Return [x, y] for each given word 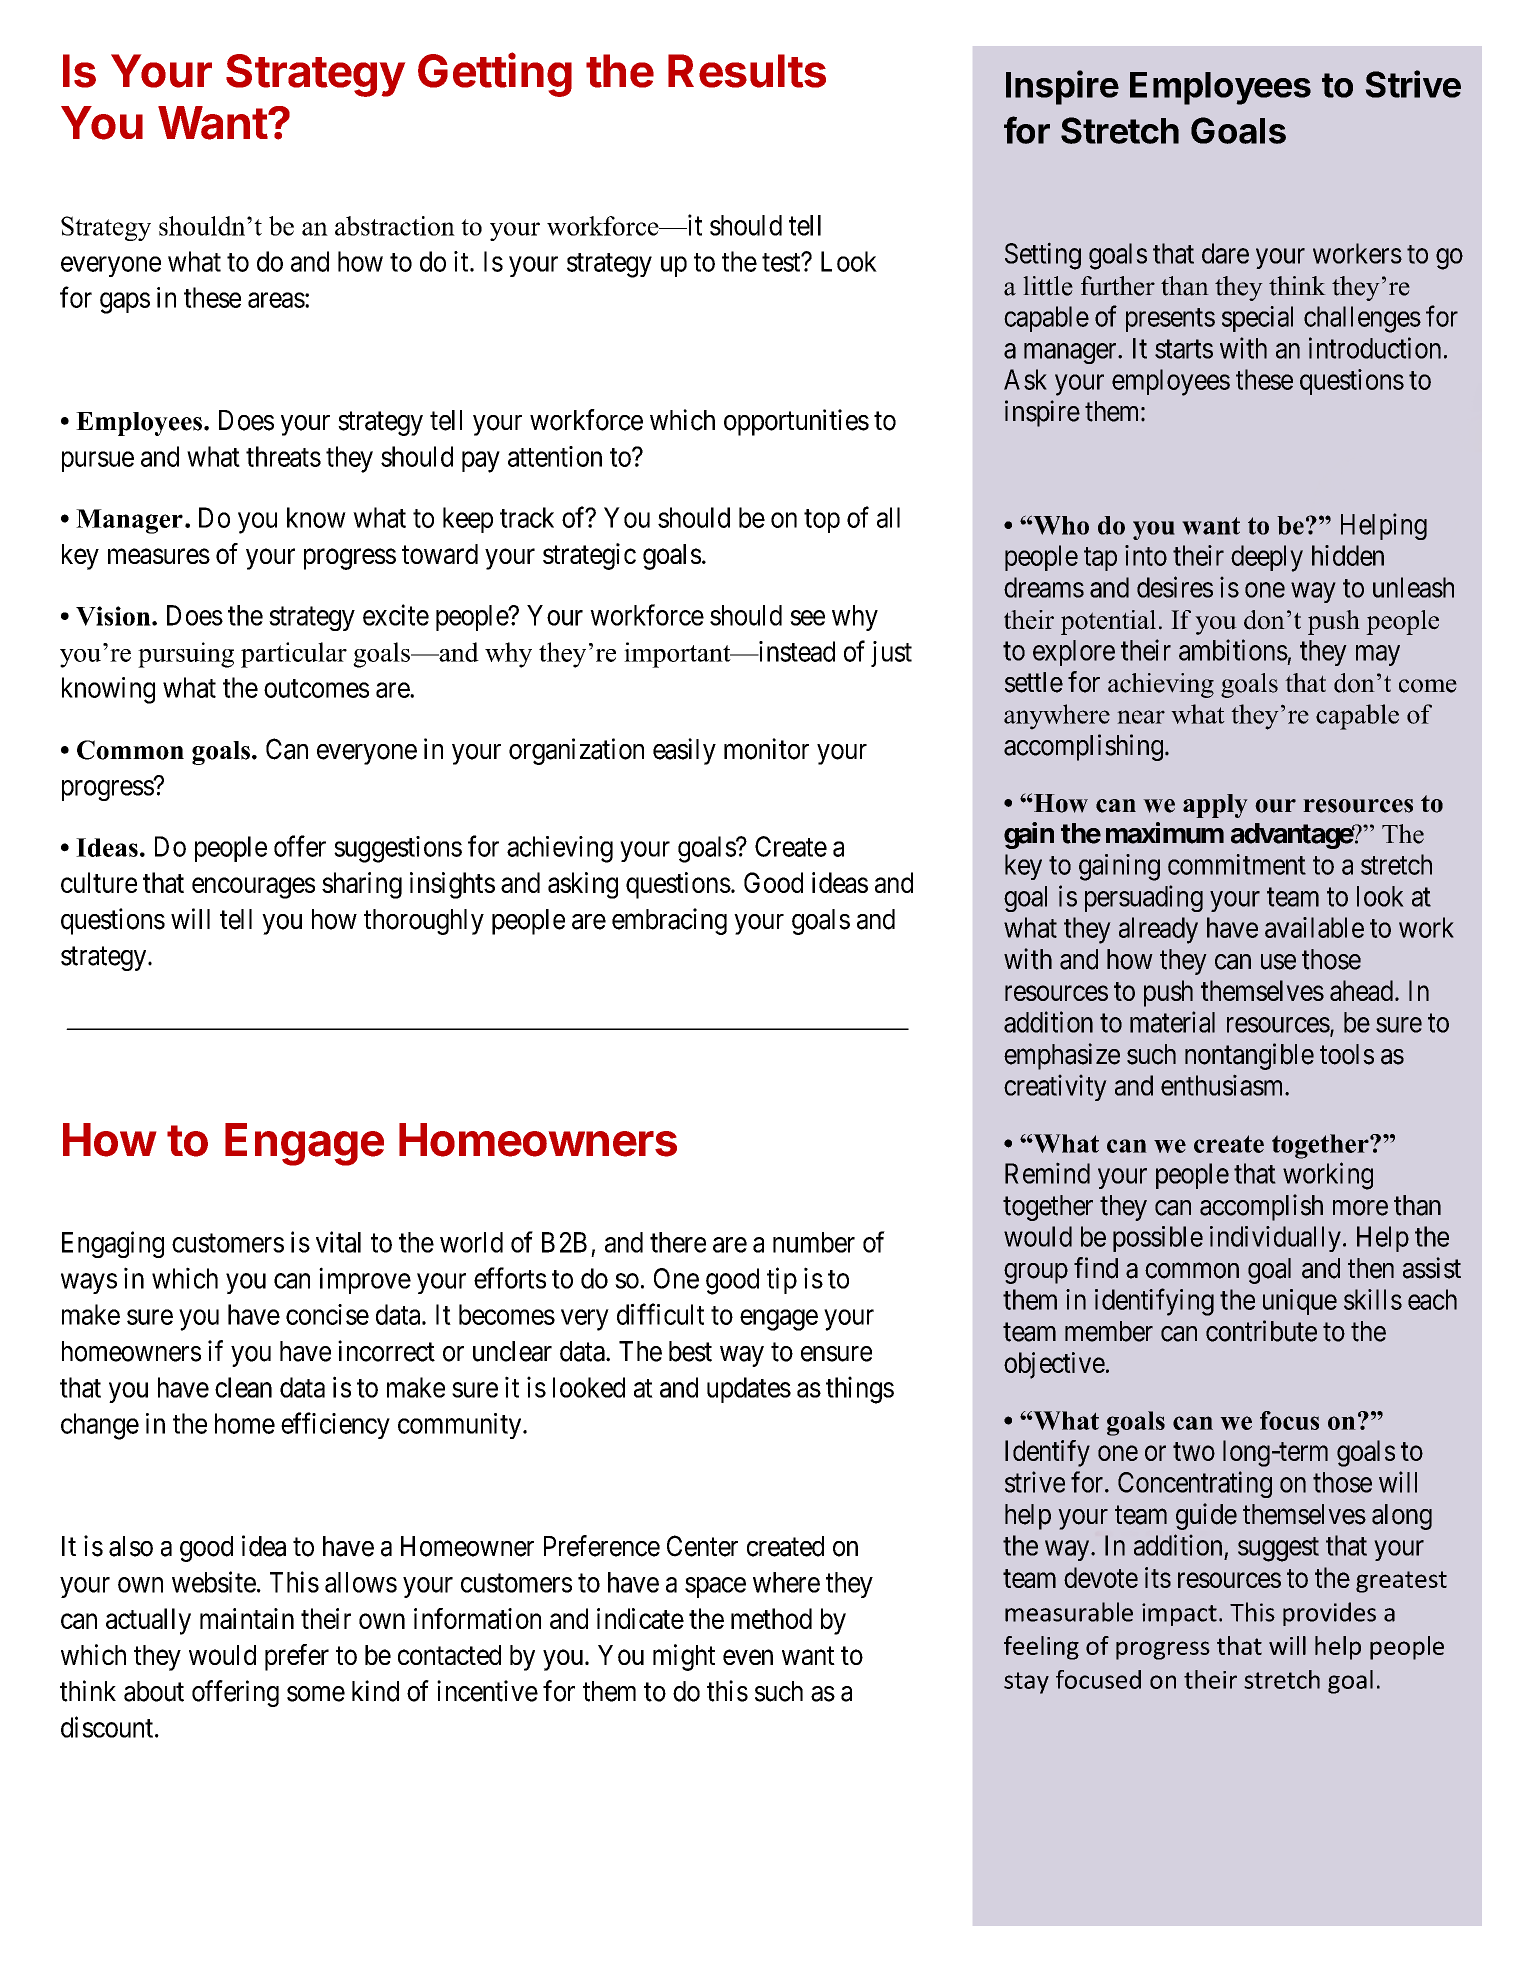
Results [747, 71]
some [316, 1694]
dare [1225, 253]
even [748, 1657]
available [1314, 927]
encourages [253, 888]
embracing [669, 921]
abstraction [395, 226]
